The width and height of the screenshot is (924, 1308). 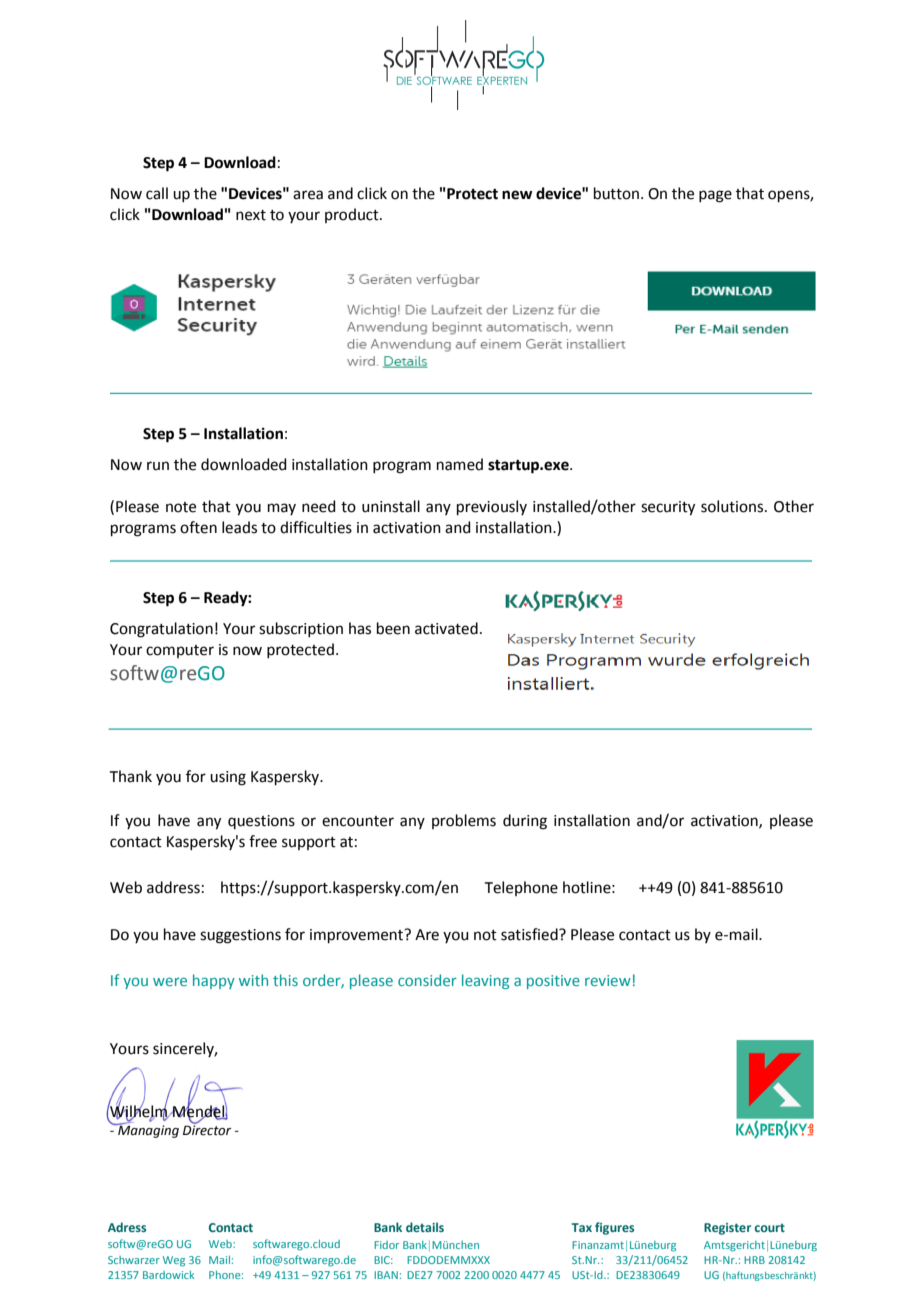 I want to click on details, so click(x=425, y=1227).
